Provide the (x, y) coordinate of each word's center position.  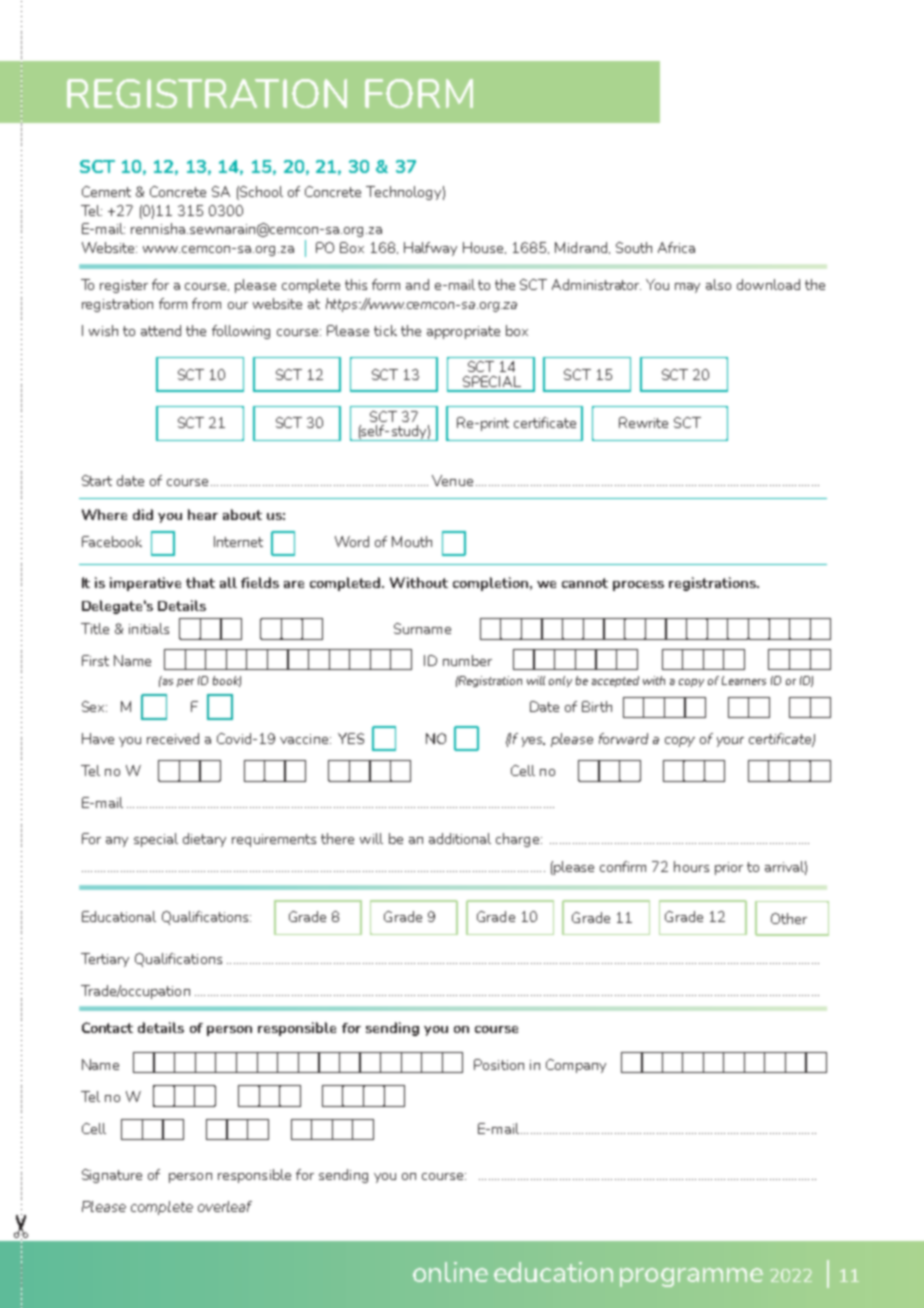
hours (691, 866)
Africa (676, 247)
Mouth (412, 541)
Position (499, 1064)
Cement (106, 191)
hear (203, 514)
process (638, 586)
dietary (204, 840)
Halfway (430, 249)
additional (460, 838)
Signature (112, 1176)
